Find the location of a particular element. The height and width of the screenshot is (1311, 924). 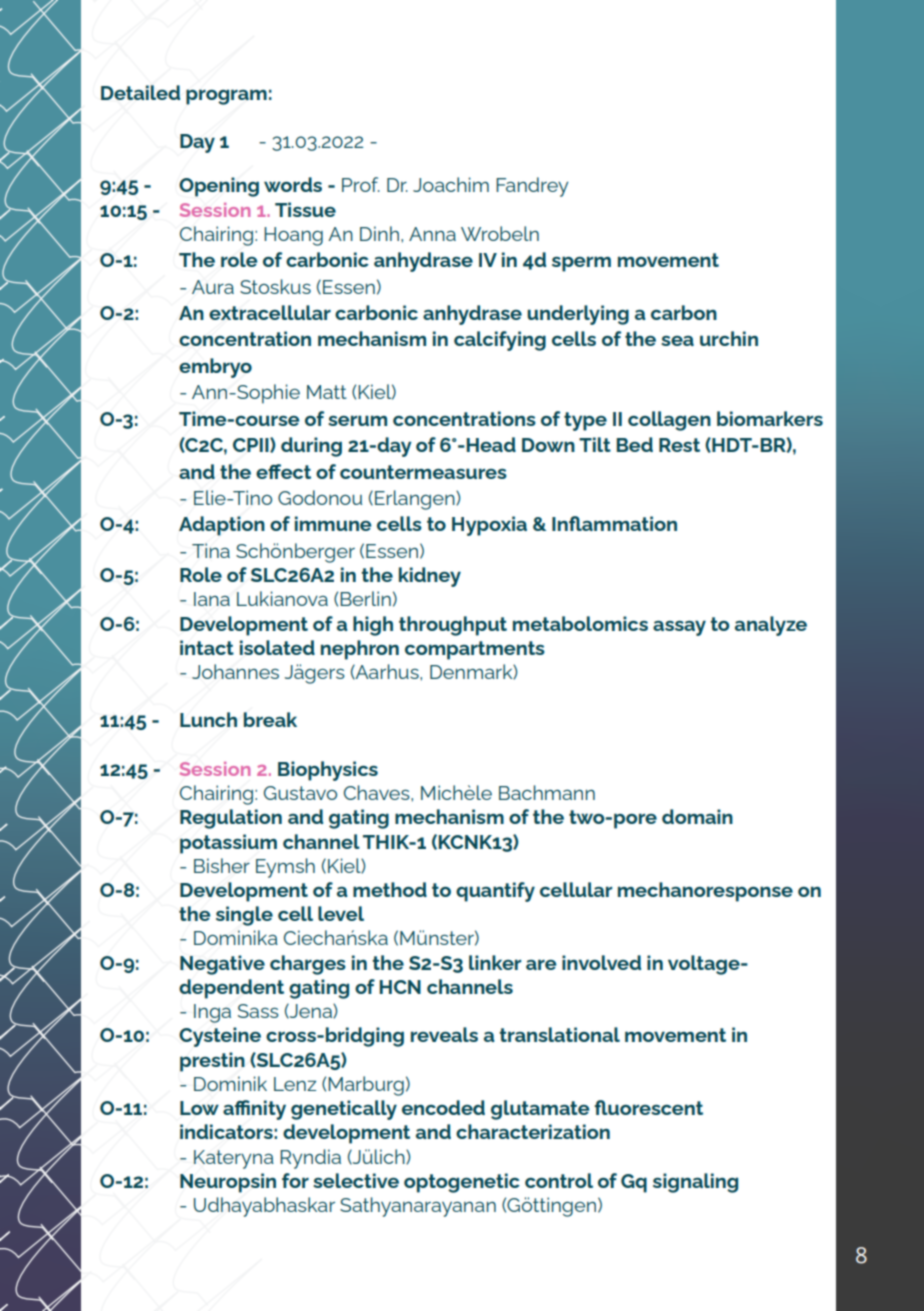

collagen is located at coordinates (669, 421).
